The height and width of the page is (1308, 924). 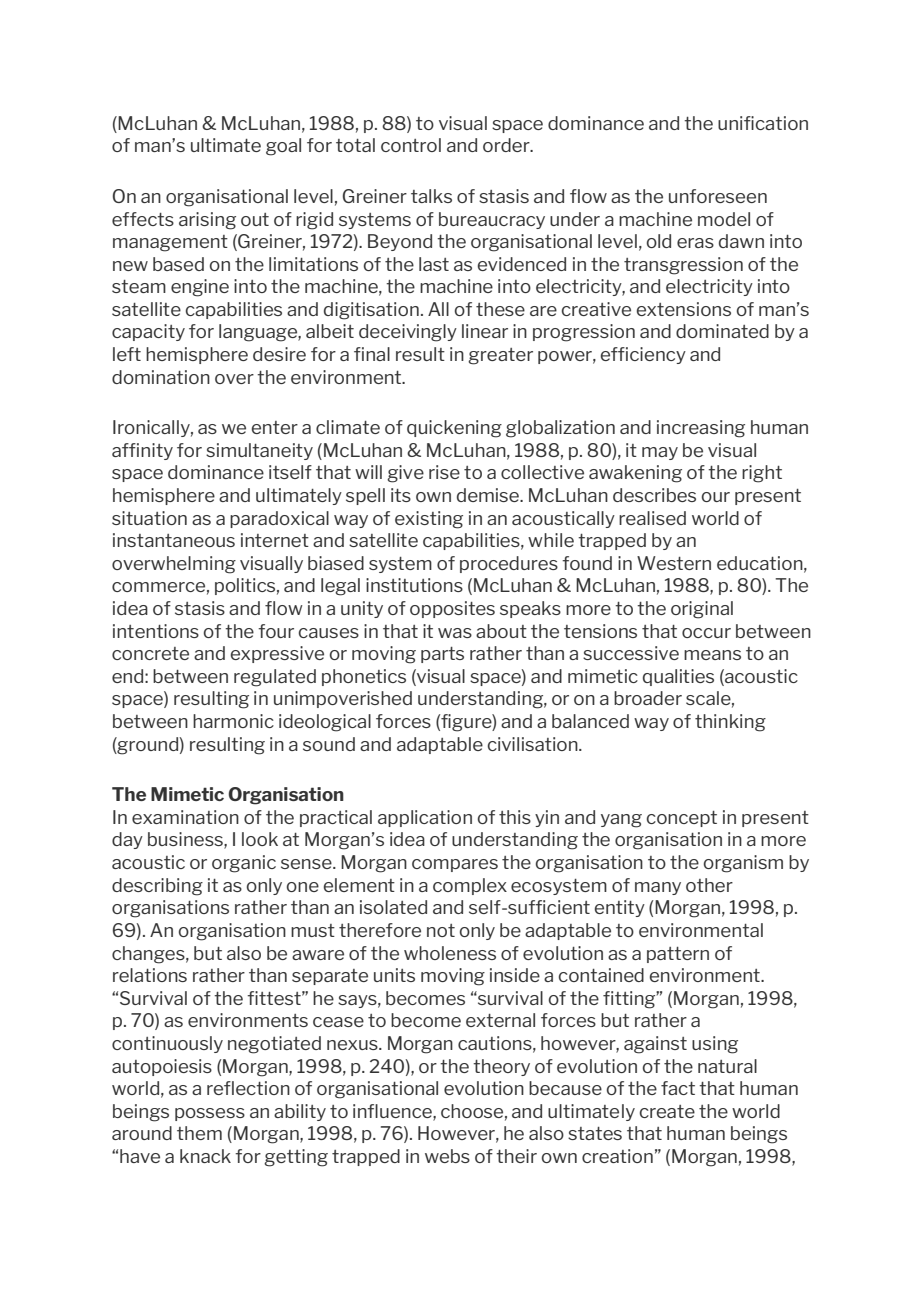 I want to click on intentions, so click(x=156, y=631).
